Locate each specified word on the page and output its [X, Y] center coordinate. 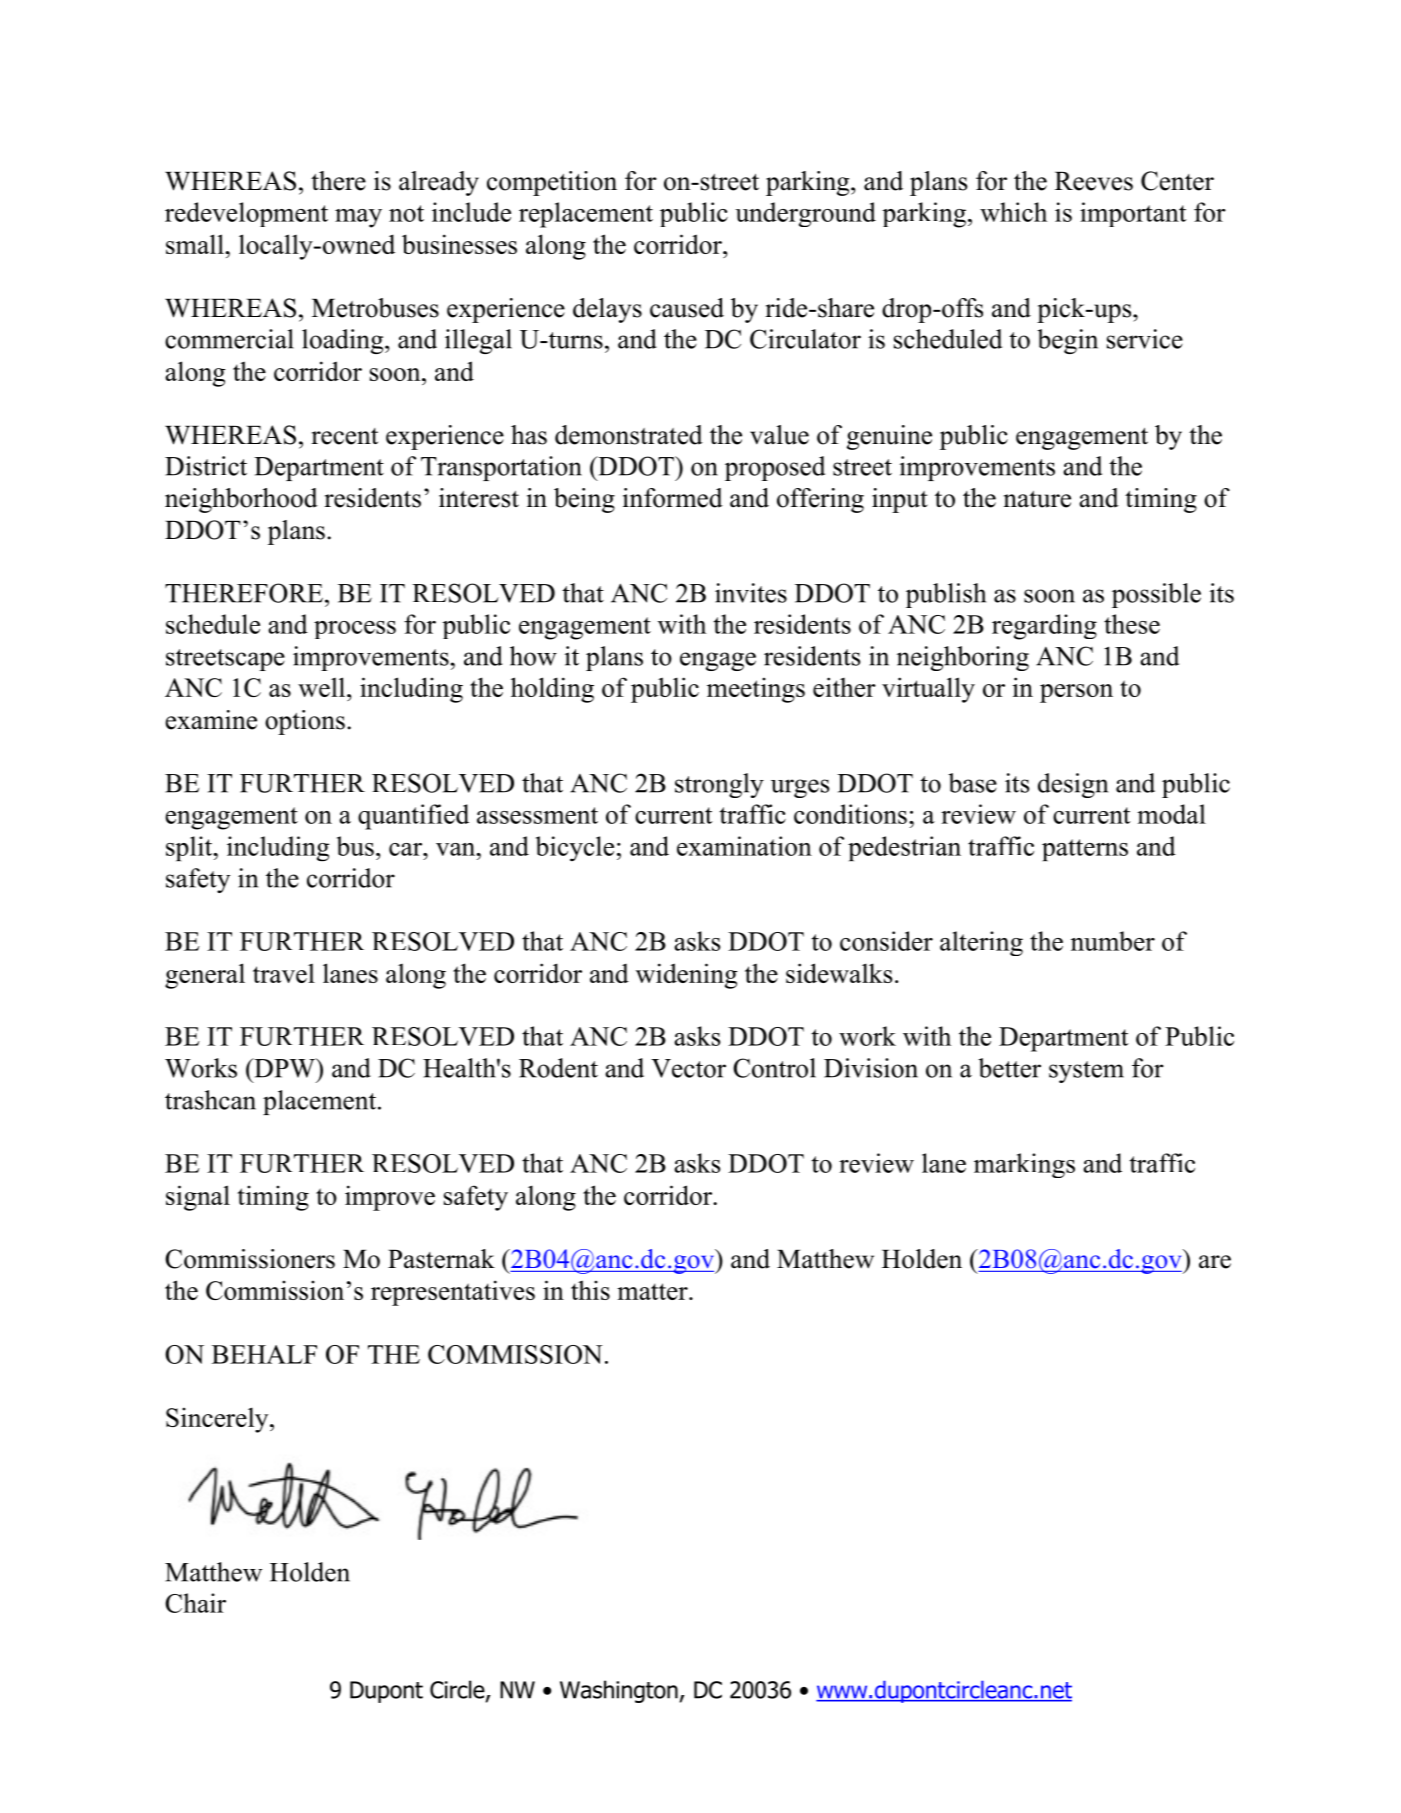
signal [198, 1198]
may [358, 218]
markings [1024, 1165]
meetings [756, 690]
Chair [195, 1603]
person [1076, 693]
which [1013, 212]
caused [687, 308]
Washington [619, 1691]
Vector [688, 1068]
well [323, 687]
